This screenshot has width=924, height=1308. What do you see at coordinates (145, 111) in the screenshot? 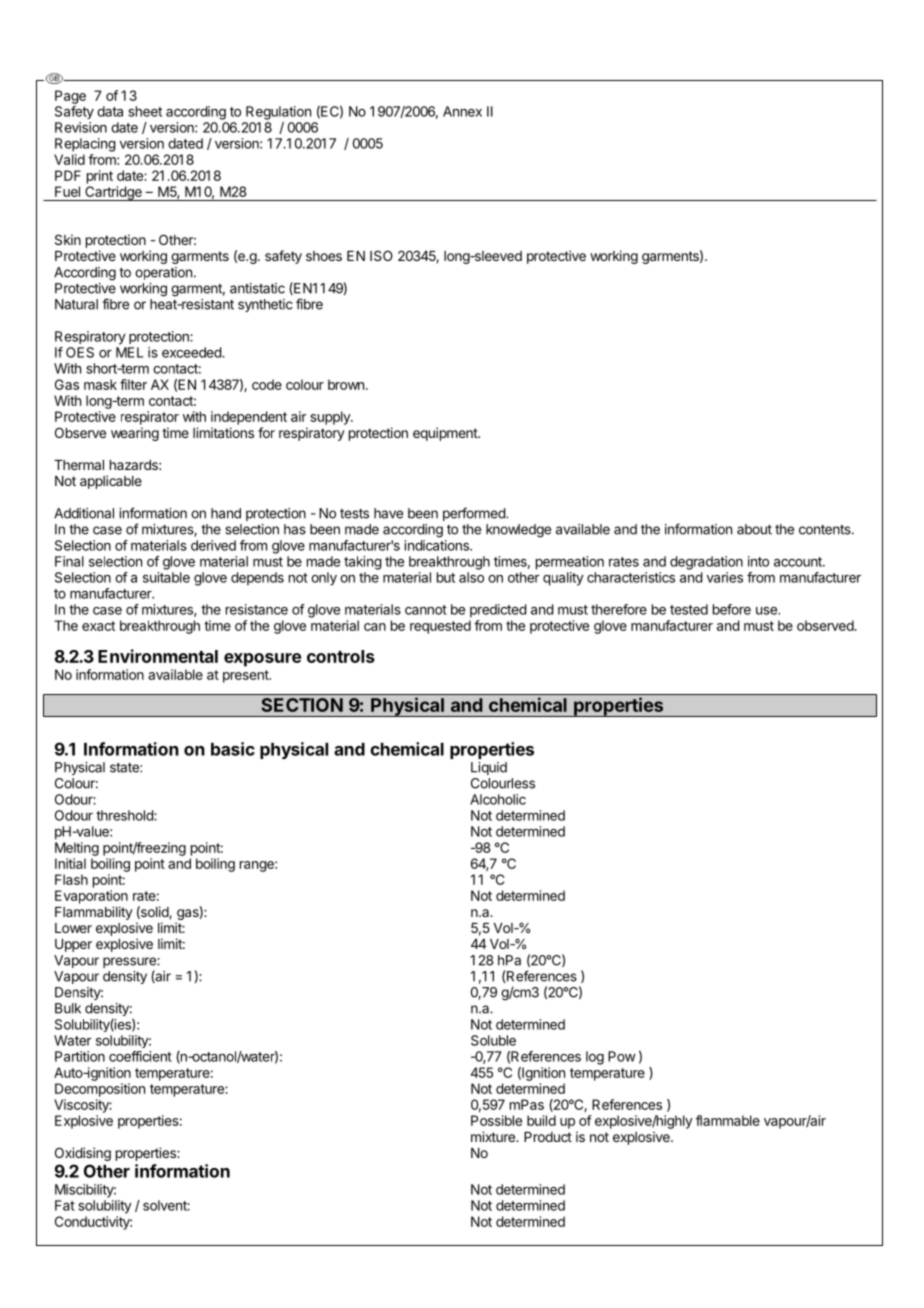
I see `sheet` at bounding box center [145, 111].
